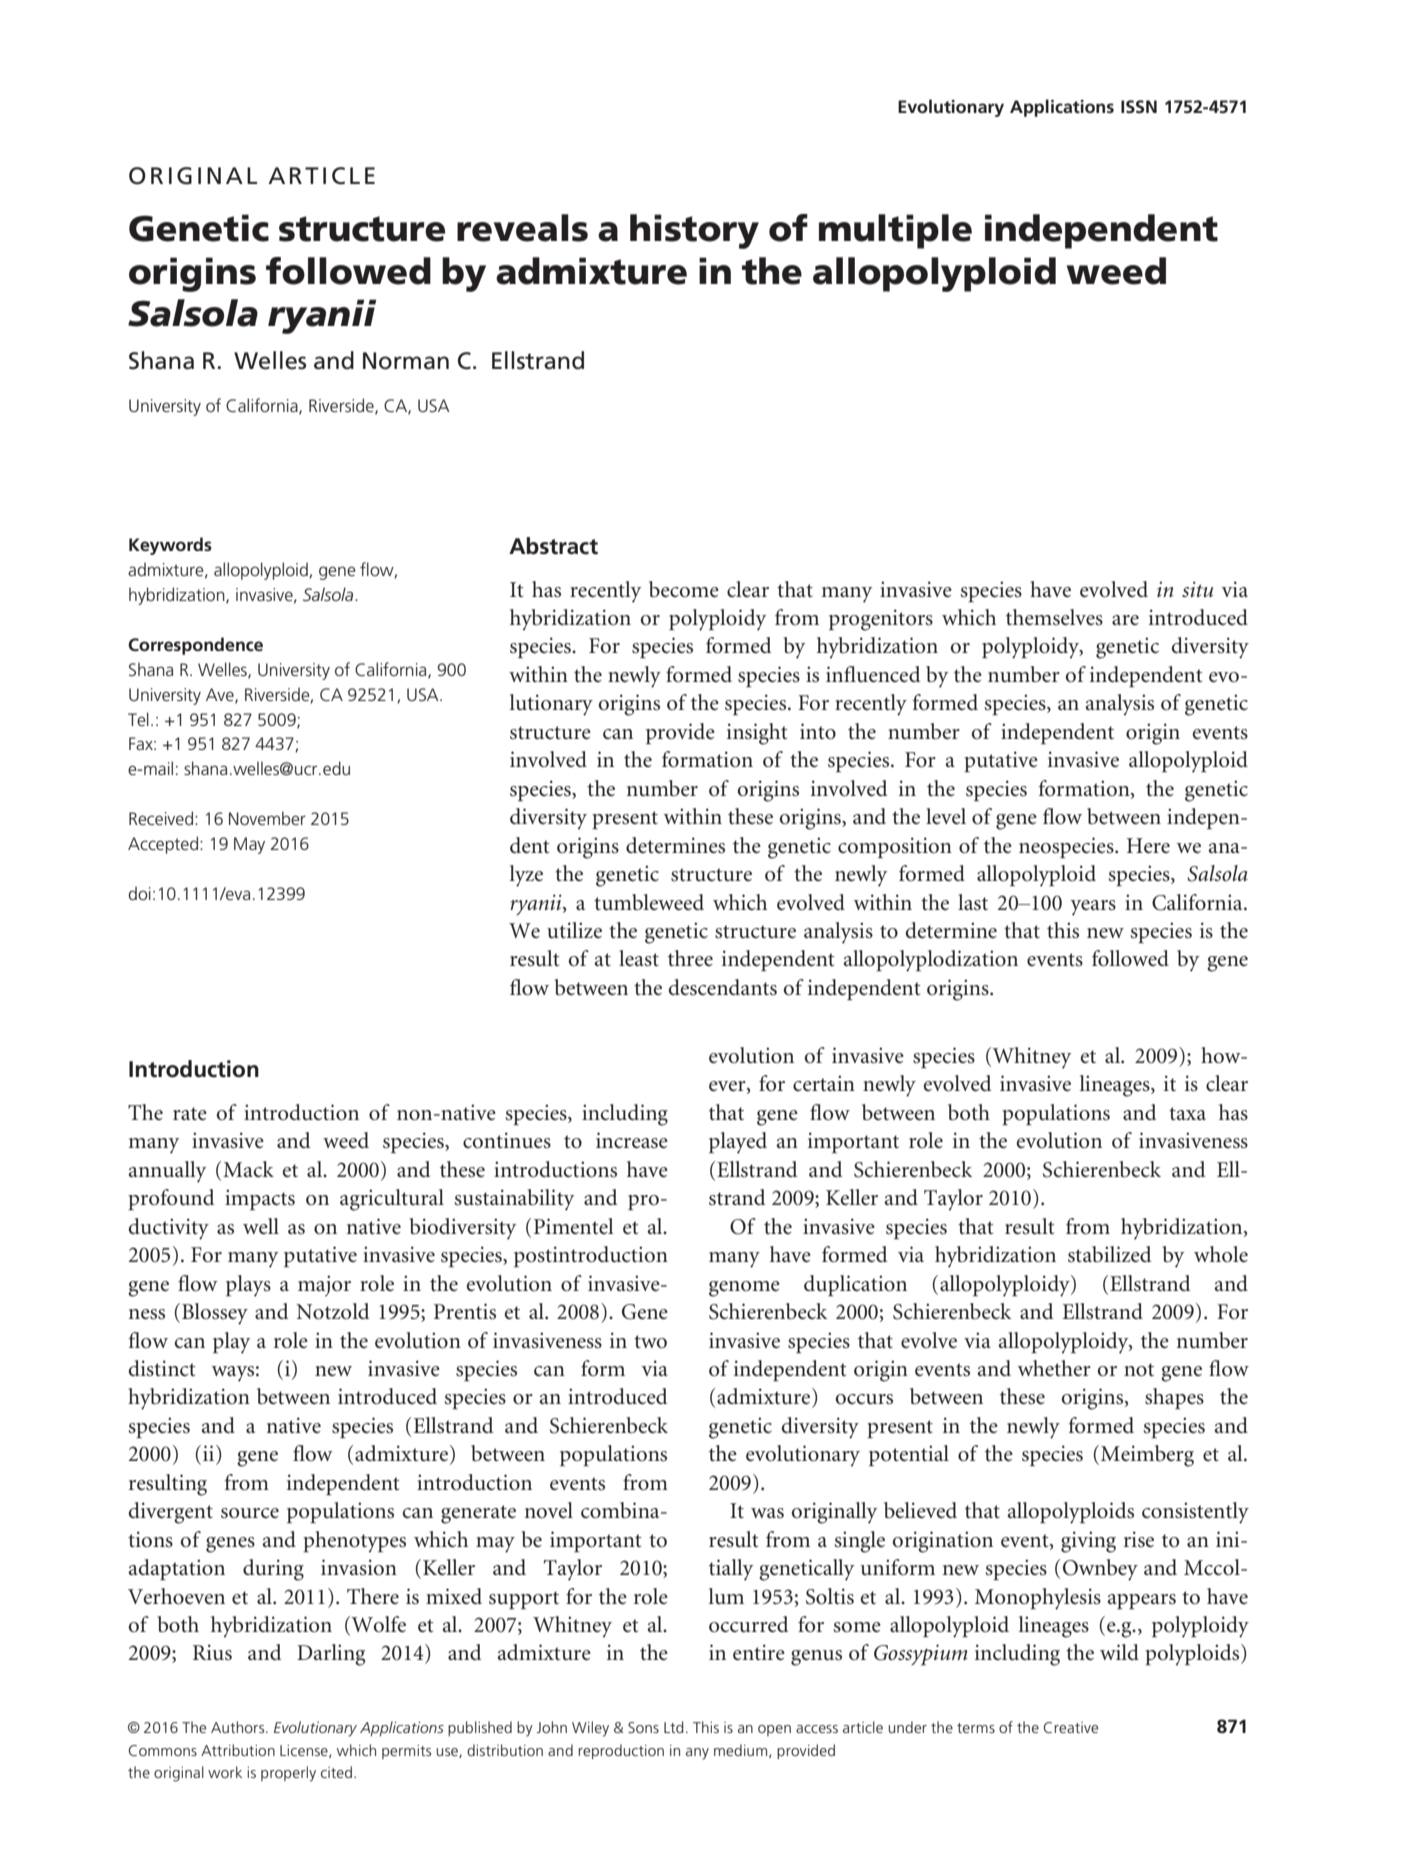 This screenshot has height=1862, width=1417. Describe the element at coordinates (1054, 1368) in the screenshot. I see `whether` at that location.
